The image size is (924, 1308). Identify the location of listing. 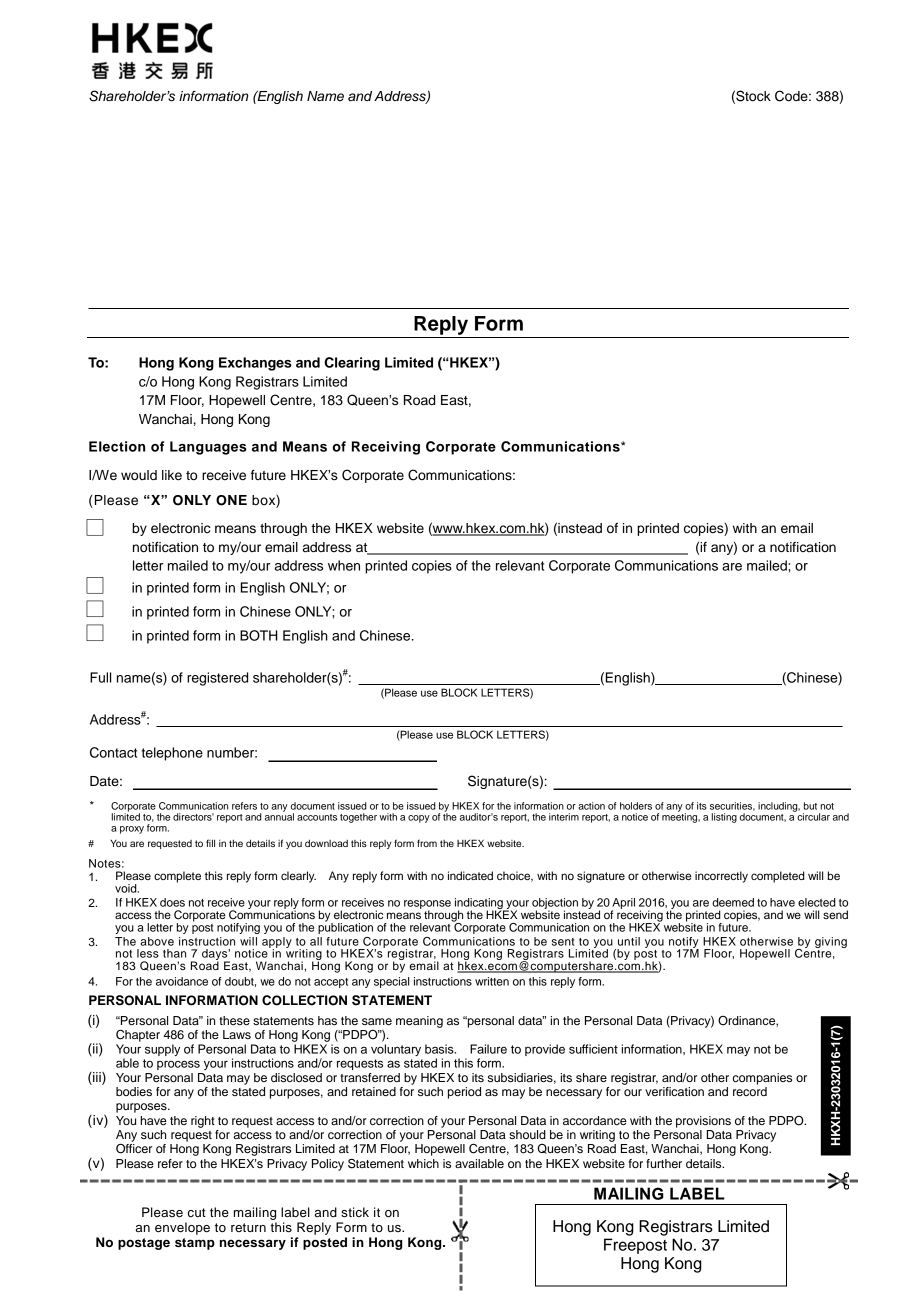
(724, 818).
